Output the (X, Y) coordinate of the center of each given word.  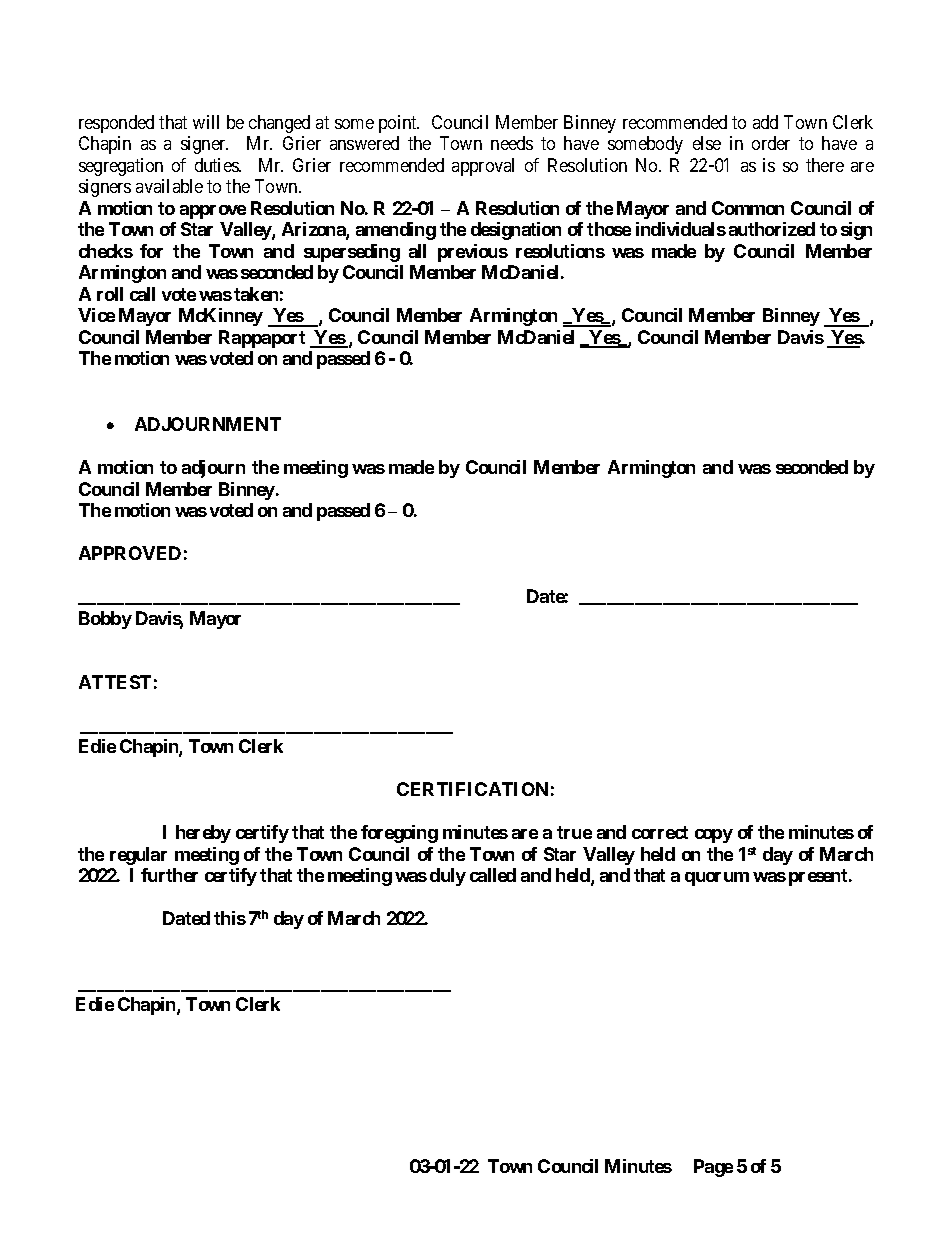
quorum (717, 879)
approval (483, 167)
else (707, 143)
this (230, 918)
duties (217, 165)
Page (713, 1168)
